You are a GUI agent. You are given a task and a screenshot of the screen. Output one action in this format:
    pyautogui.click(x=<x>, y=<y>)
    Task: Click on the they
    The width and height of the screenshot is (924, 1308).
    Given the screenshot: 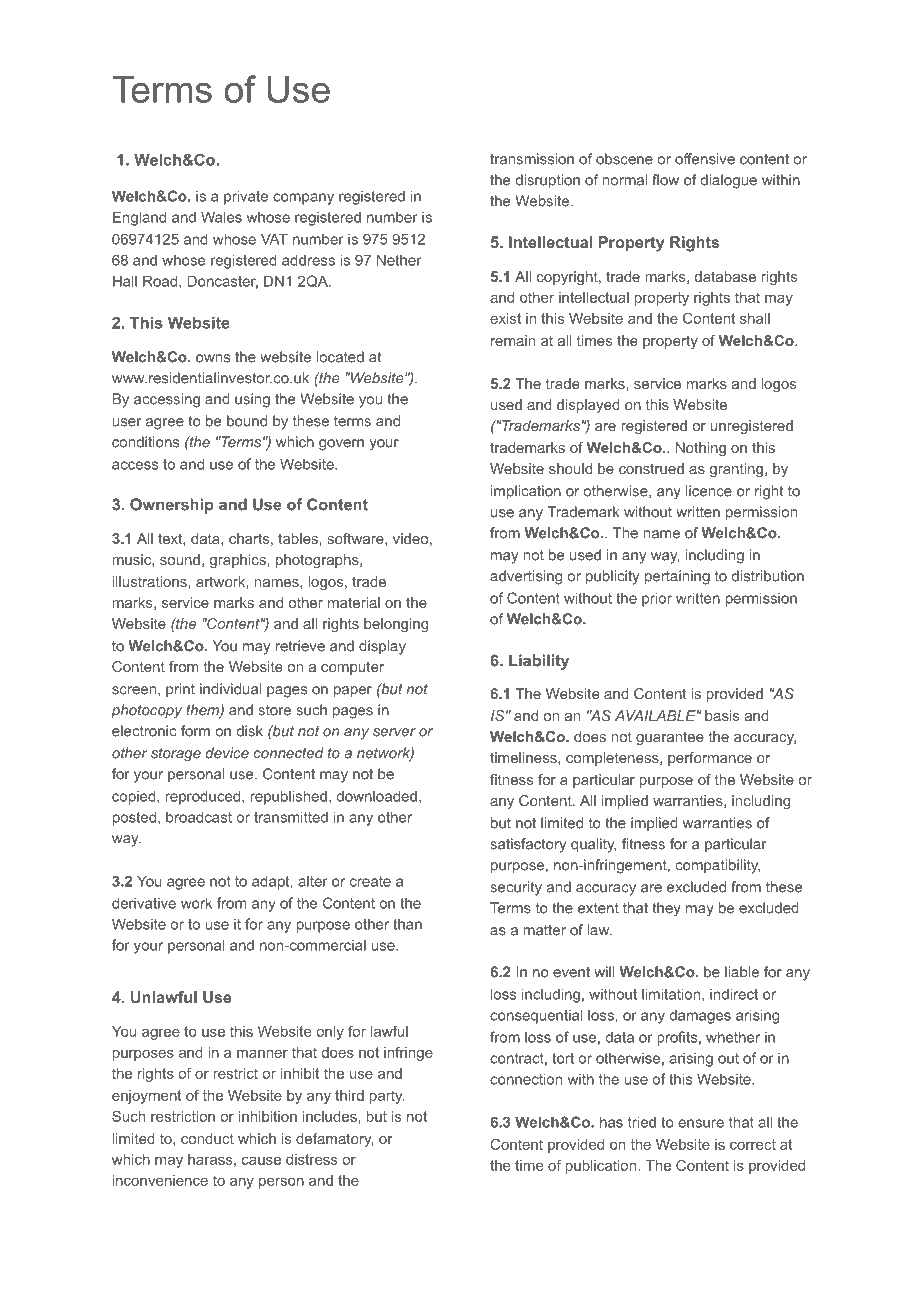 What is the action you would take?
    pyautogui.click(x=666, y=909)
